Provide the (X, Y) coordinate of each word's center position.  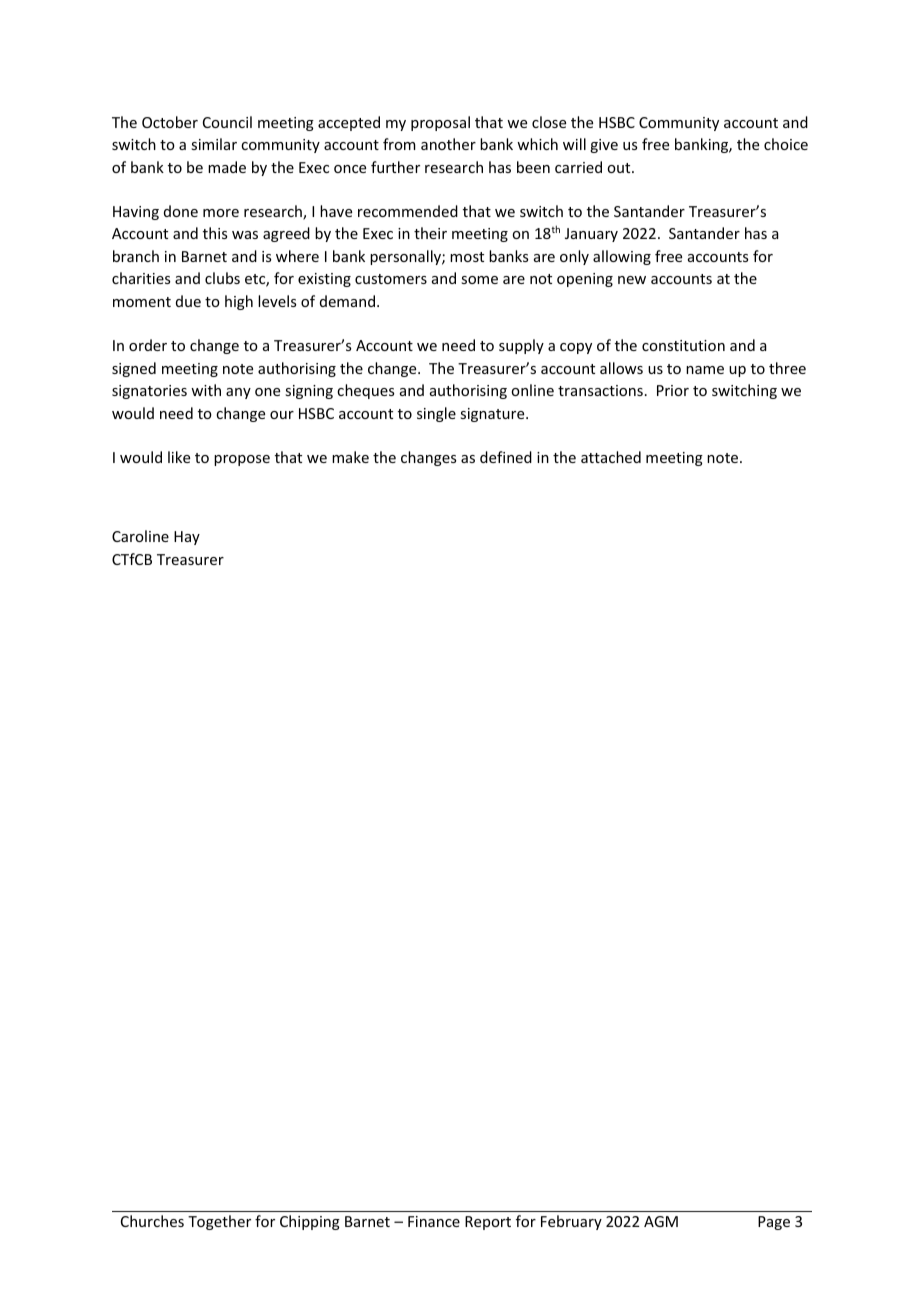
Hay (187, 538)
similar (214, 144)
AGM (661, 1221)
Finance (434, 1221)
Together (219, 1222)
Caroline (140, 536)
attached (611, 457)
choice (786, 144)
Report (488, 1223)
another (448, 144)
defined (506, 457)
